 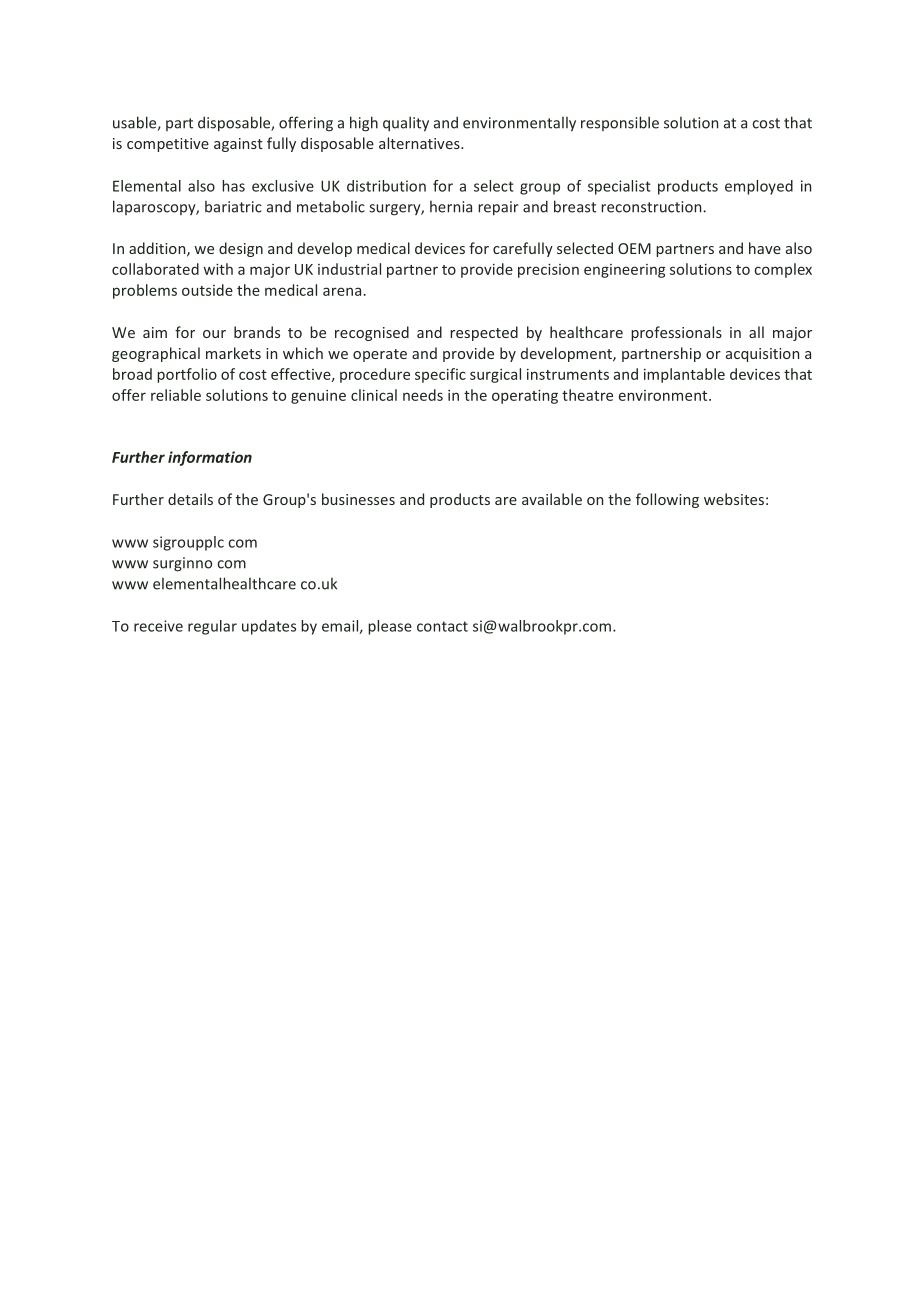 What do you see at coordinates (218, 269) in the screenshot?
I see `with` at bounding box center [218, 269].
